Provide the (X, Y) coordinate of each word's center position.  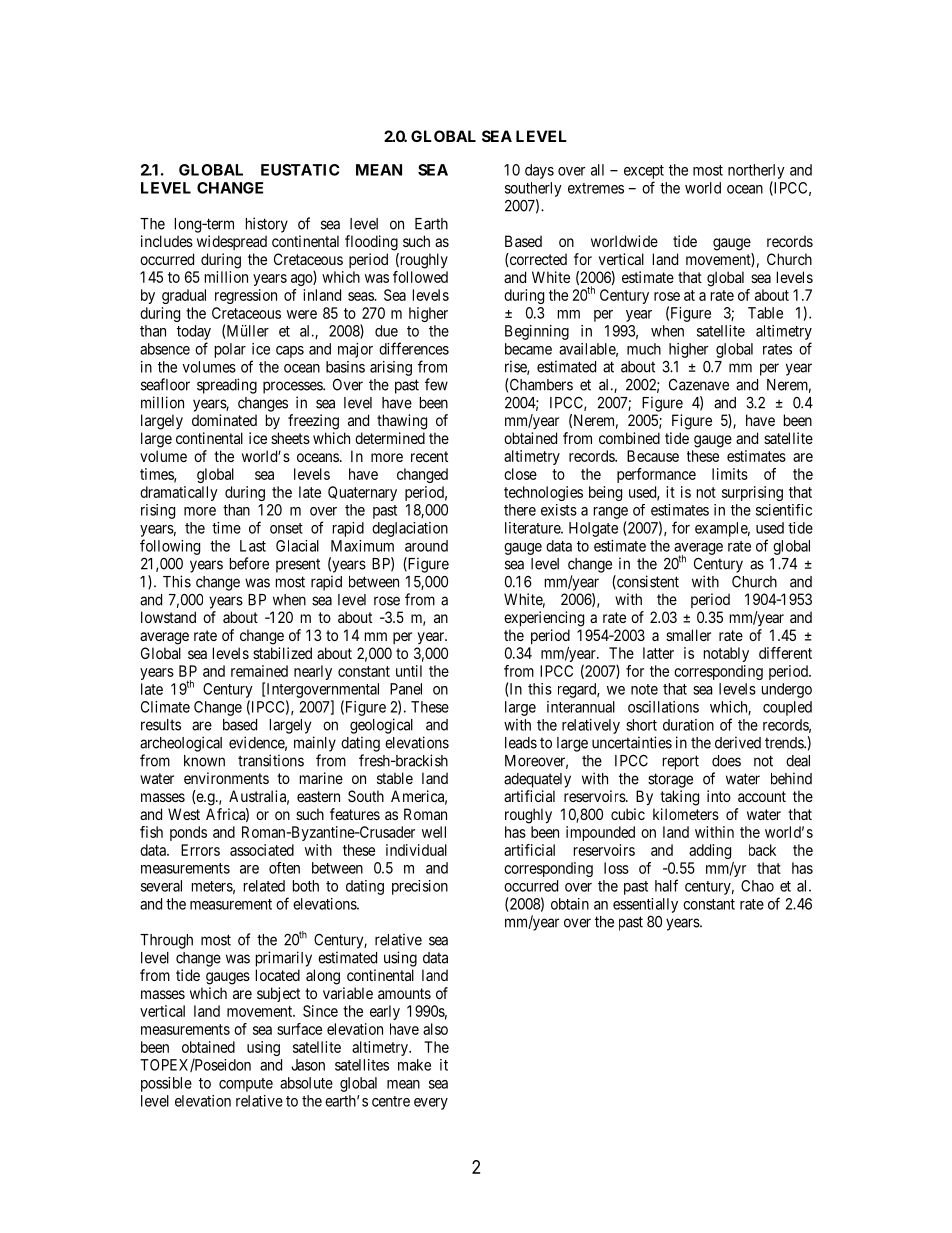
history (267, 225)
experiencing (544, 619)
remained (259, 671)
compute (246, 1085)
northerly (756, 171)
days (539, 171)
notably (726, 654)
